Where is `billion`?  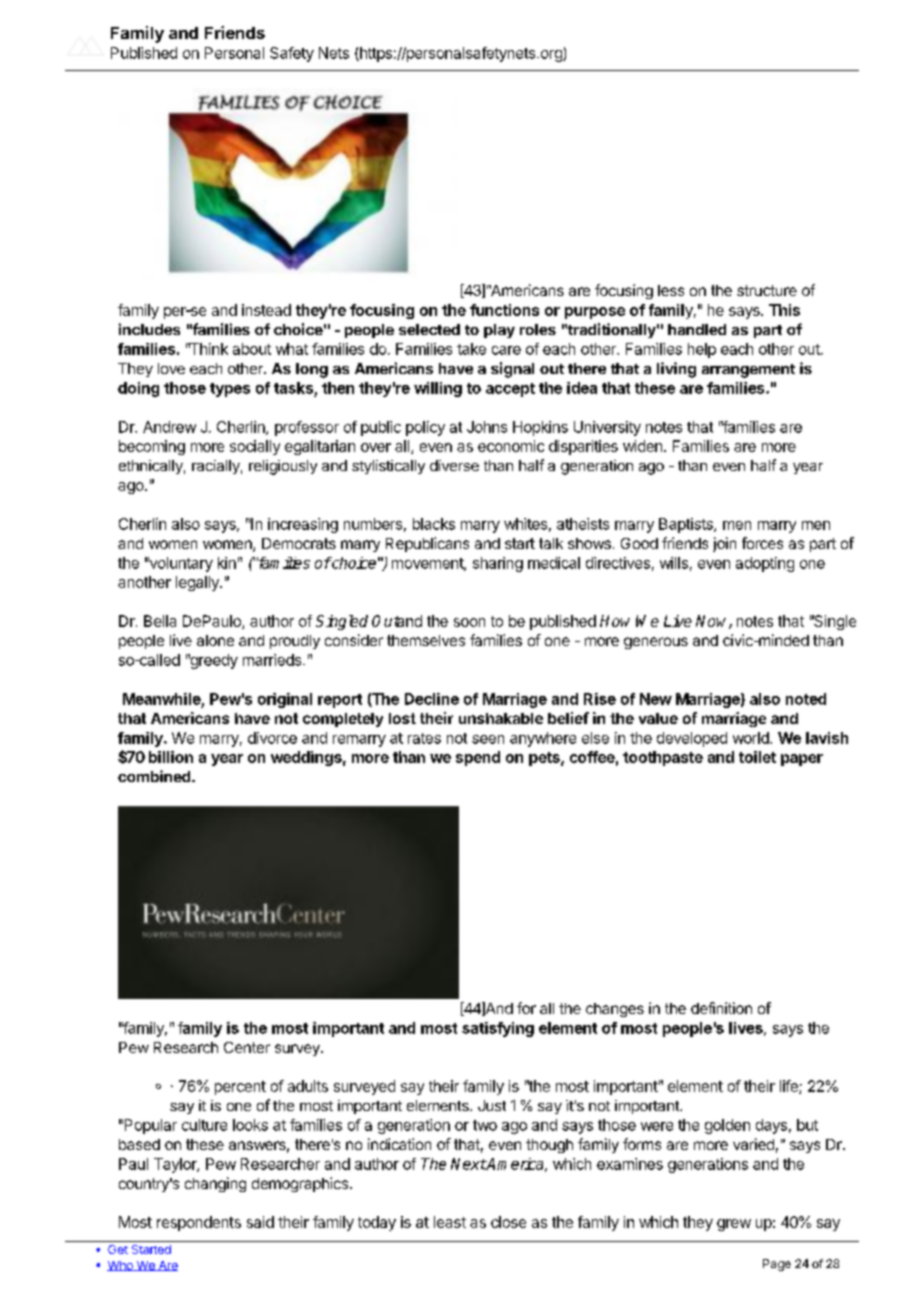
billion is located at coordinates (171, 757).
